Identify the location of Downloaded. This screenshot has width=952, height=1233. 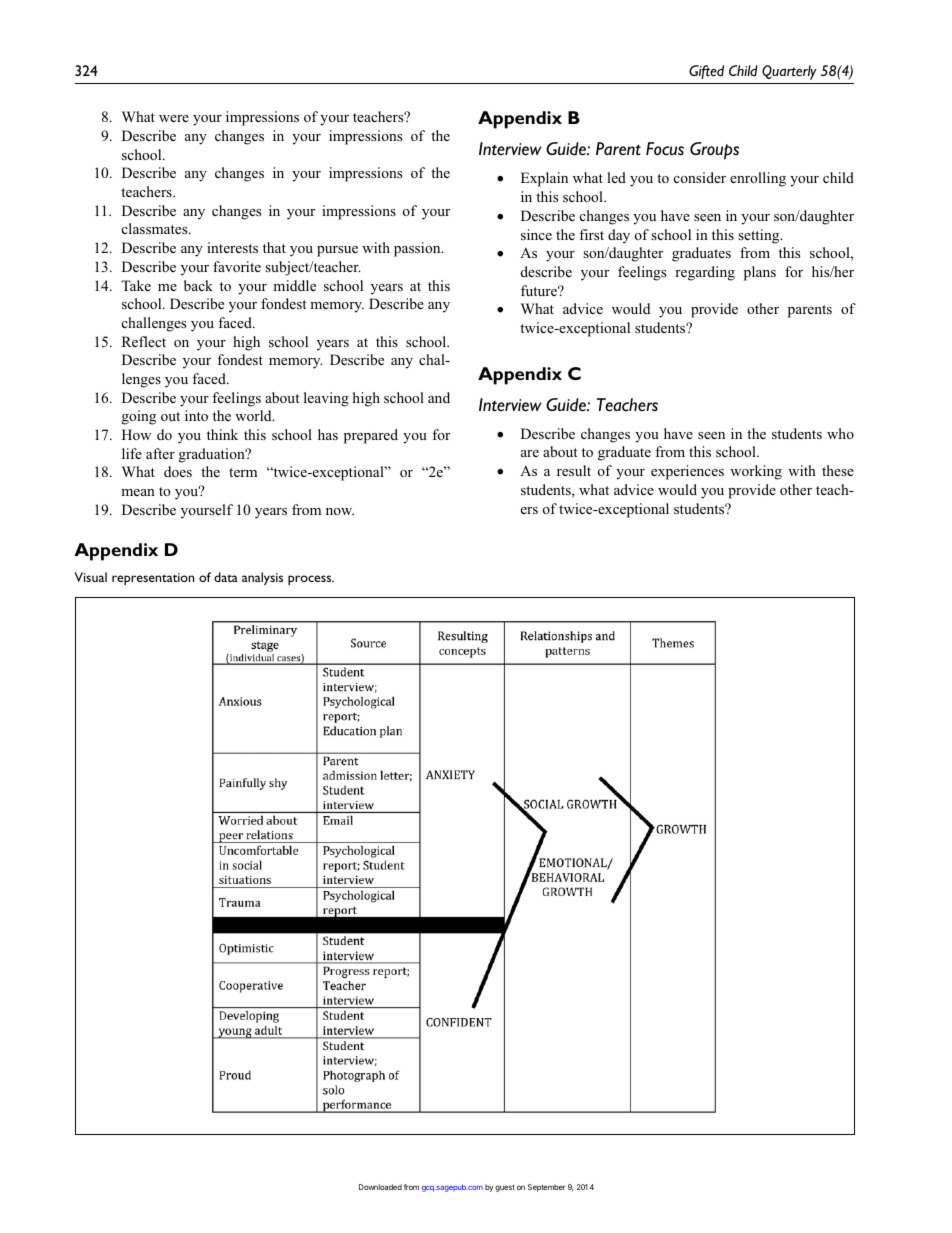
(380, 1187).
